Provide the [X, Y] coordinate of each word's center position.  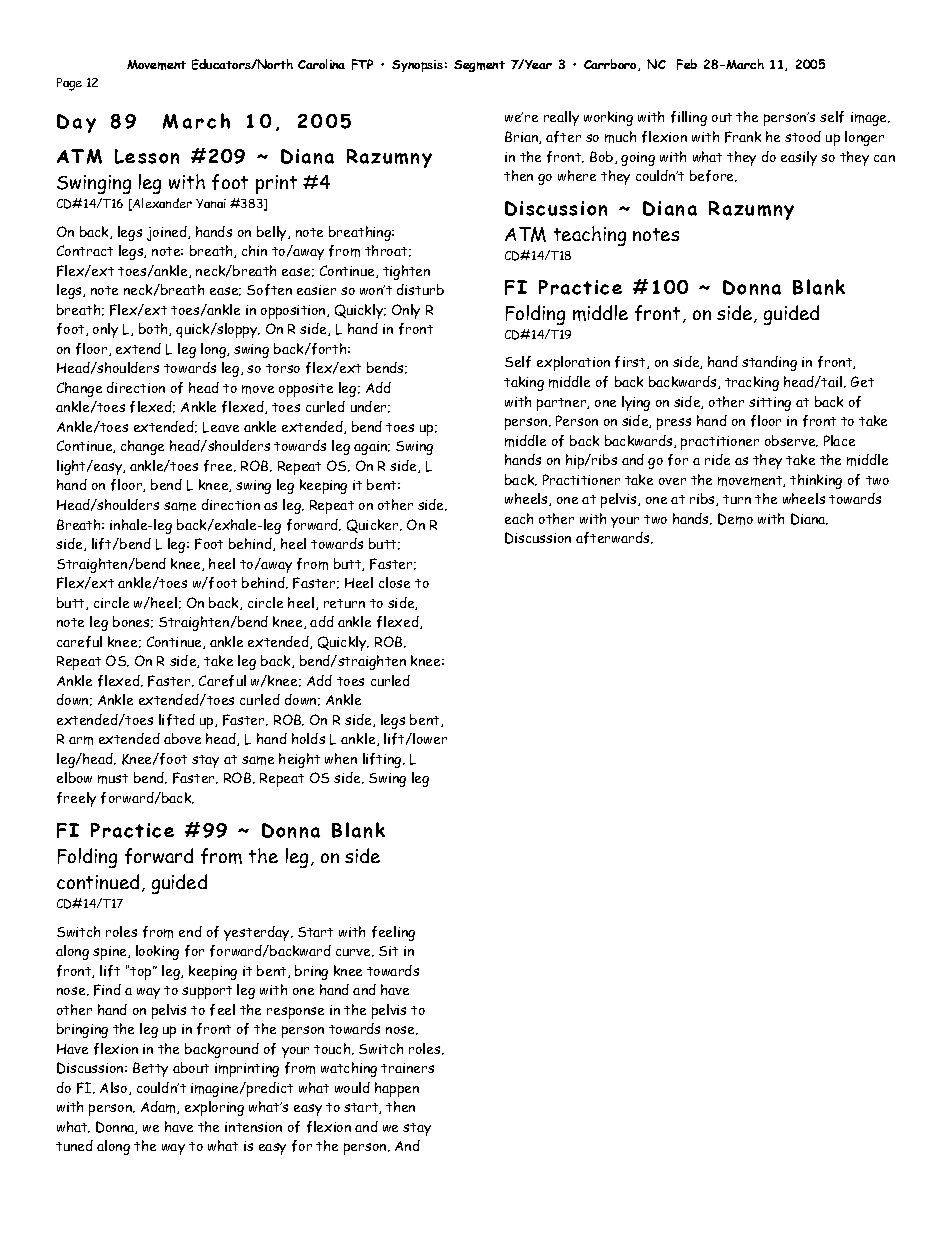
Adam [159, 1107]
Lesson [147, 156]
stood [803, 136]
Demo [735, 519]
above [182, 738]
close [394, 582]
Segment [479, 66]
